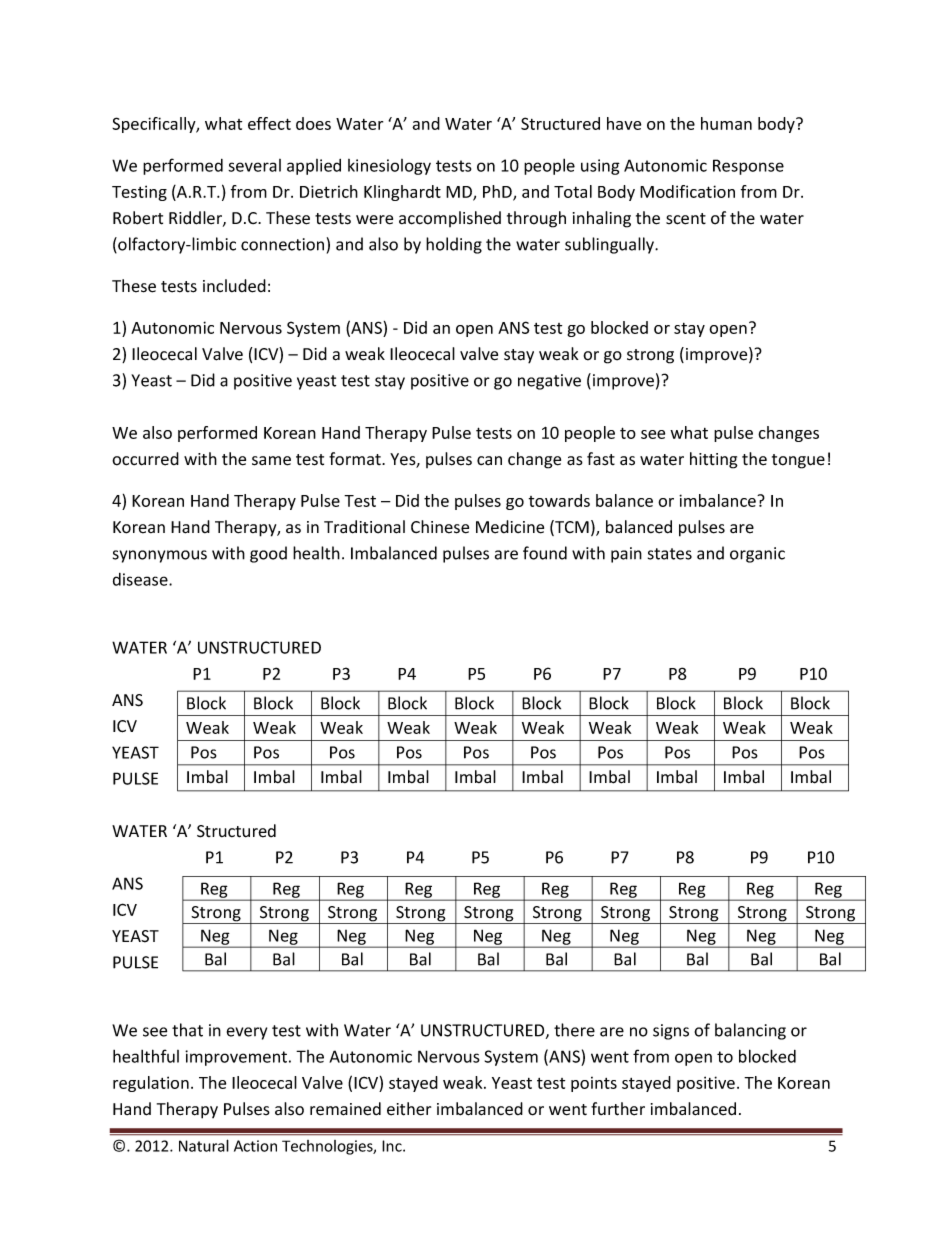  Describe the element at coordinates (141, 579) in the screenshot. I see `disease` at that location.
